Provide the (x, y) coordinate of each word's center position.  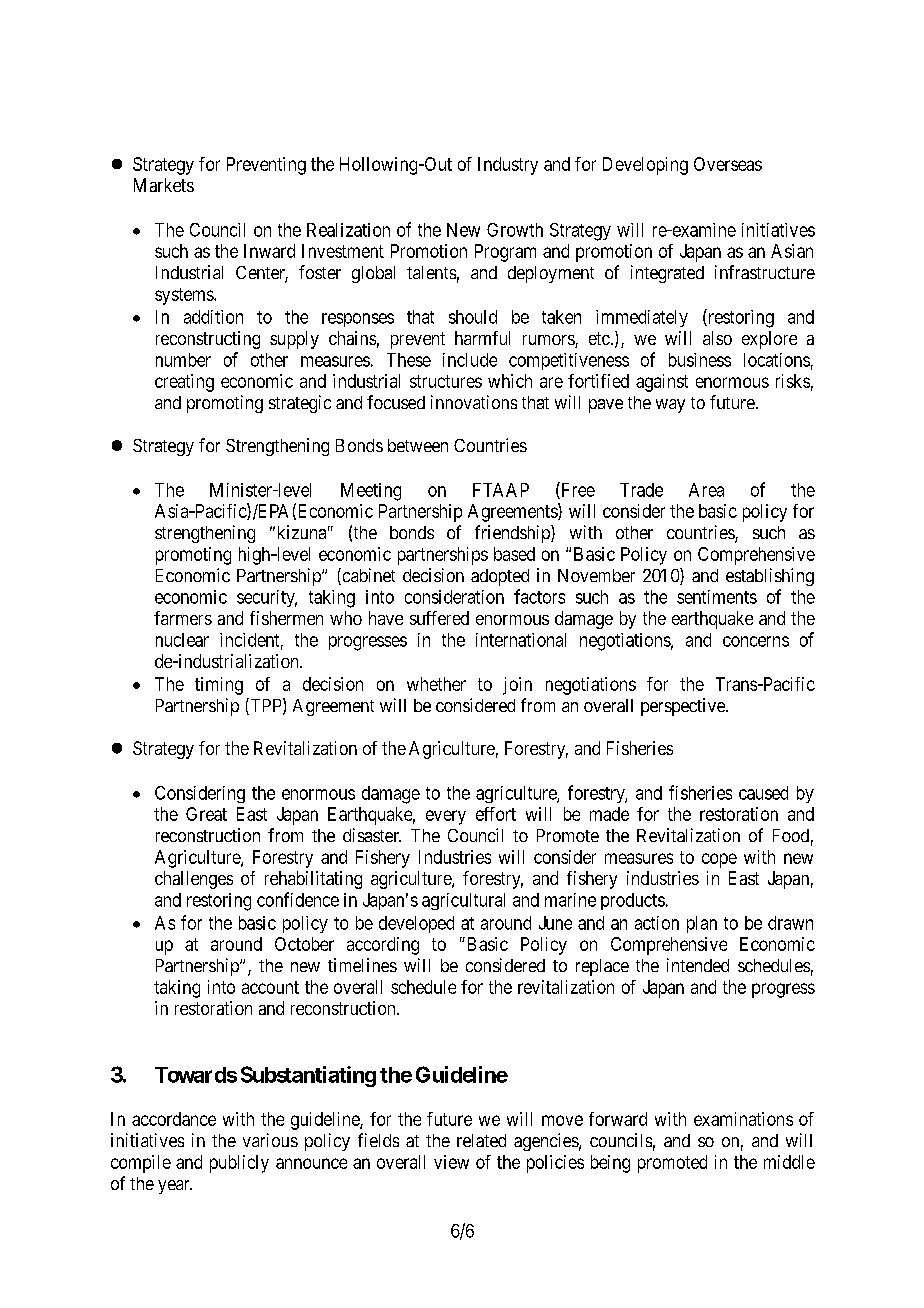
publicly (239, 1164)
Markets (164, 185)
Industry (508, 166)
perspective (684, 707)
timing (219, 686)
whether (436, 684)
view (451, 1162)
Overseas (728, 164)
